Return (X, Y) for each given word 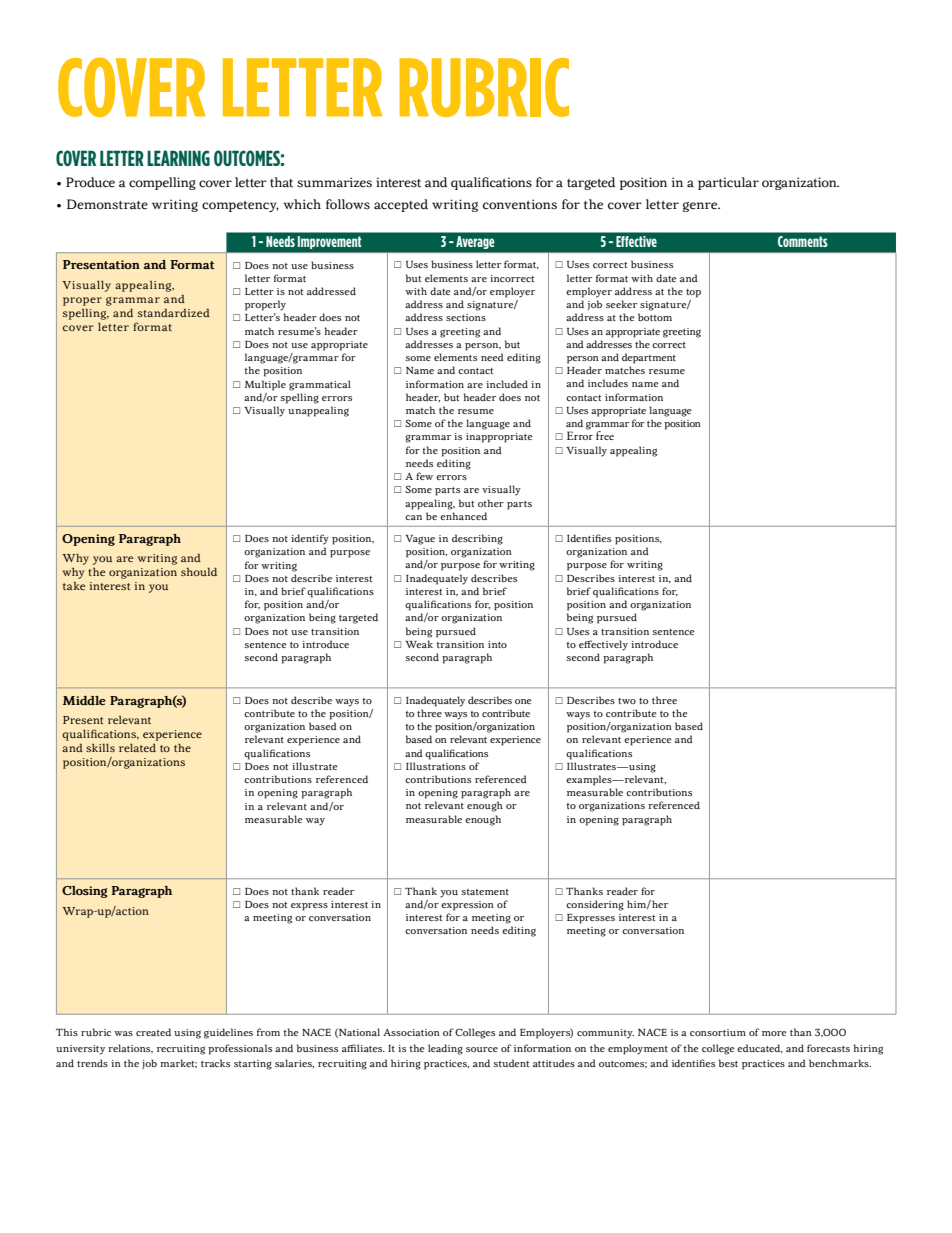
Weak (419, 644)
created (153, 1032)
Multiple (265, 385)
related (137, 747)
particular (728, 183)
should (199, 571)
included (507, 384)
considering (595, 905)
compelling (162, 183)
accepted (401, 205)
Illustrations (436, 766)
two (627, 701)
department (649, 358)
